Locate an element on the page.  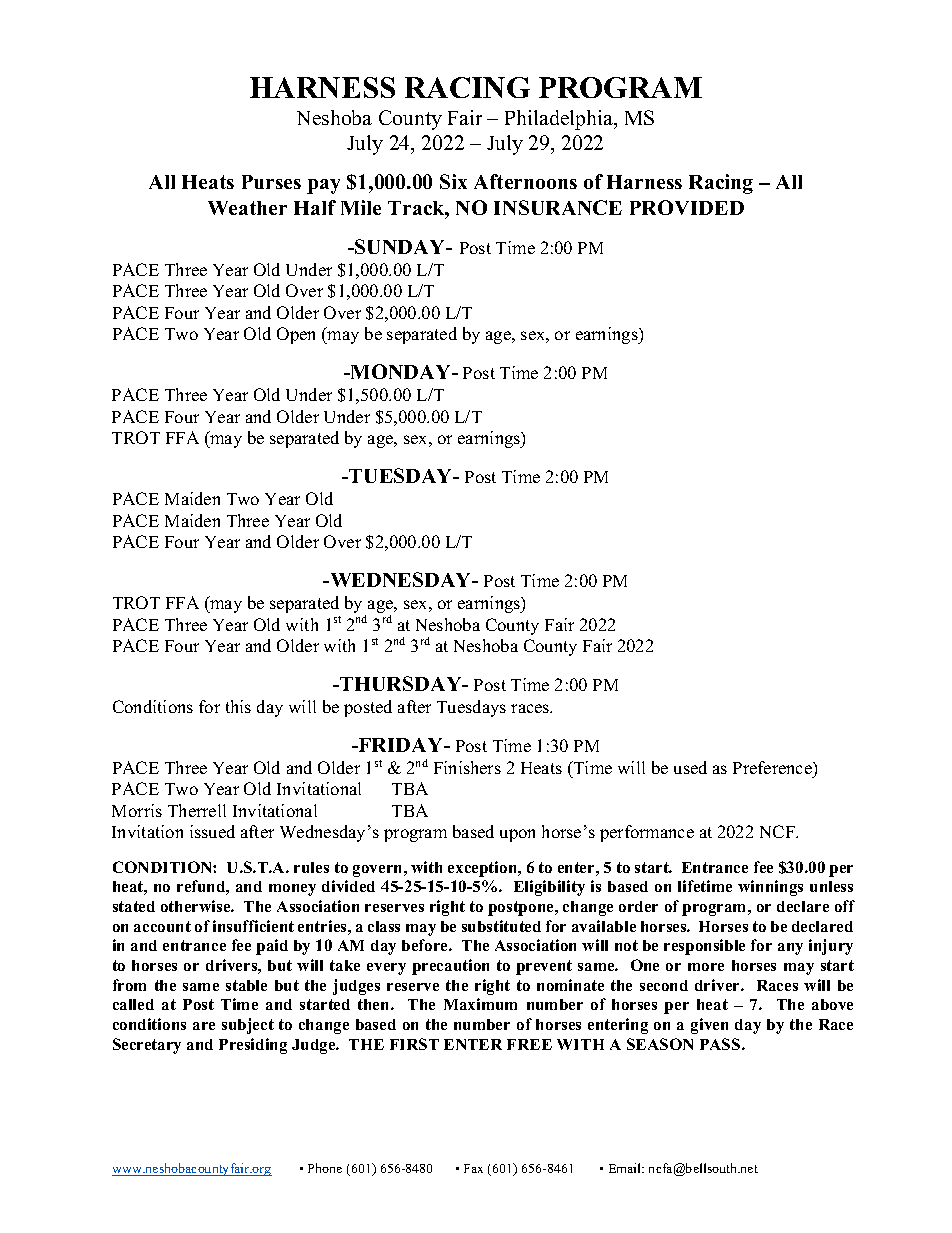
used is located at coordinates (690, 767).
